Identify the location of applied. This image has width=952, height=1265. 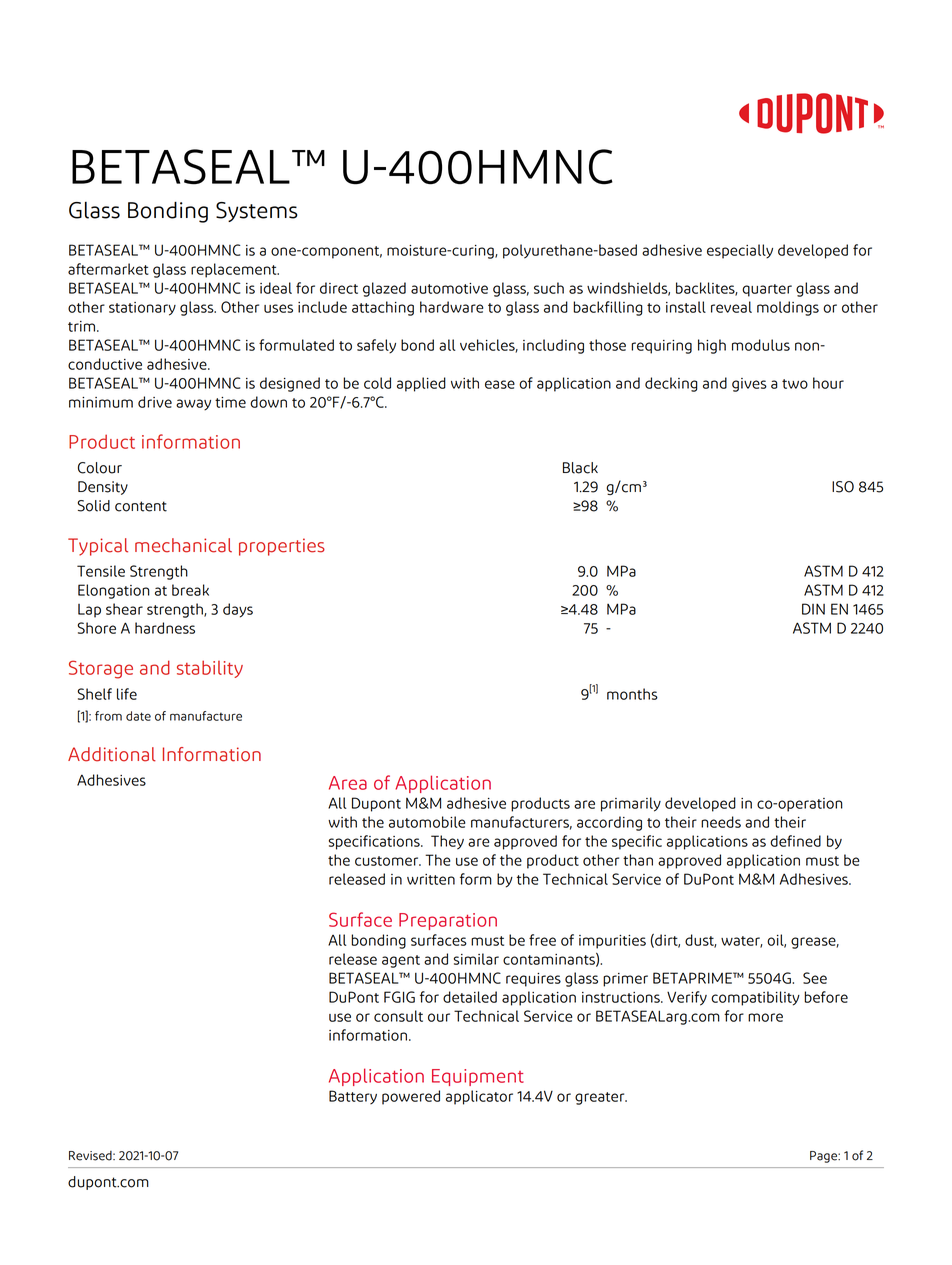
(421, 384).
